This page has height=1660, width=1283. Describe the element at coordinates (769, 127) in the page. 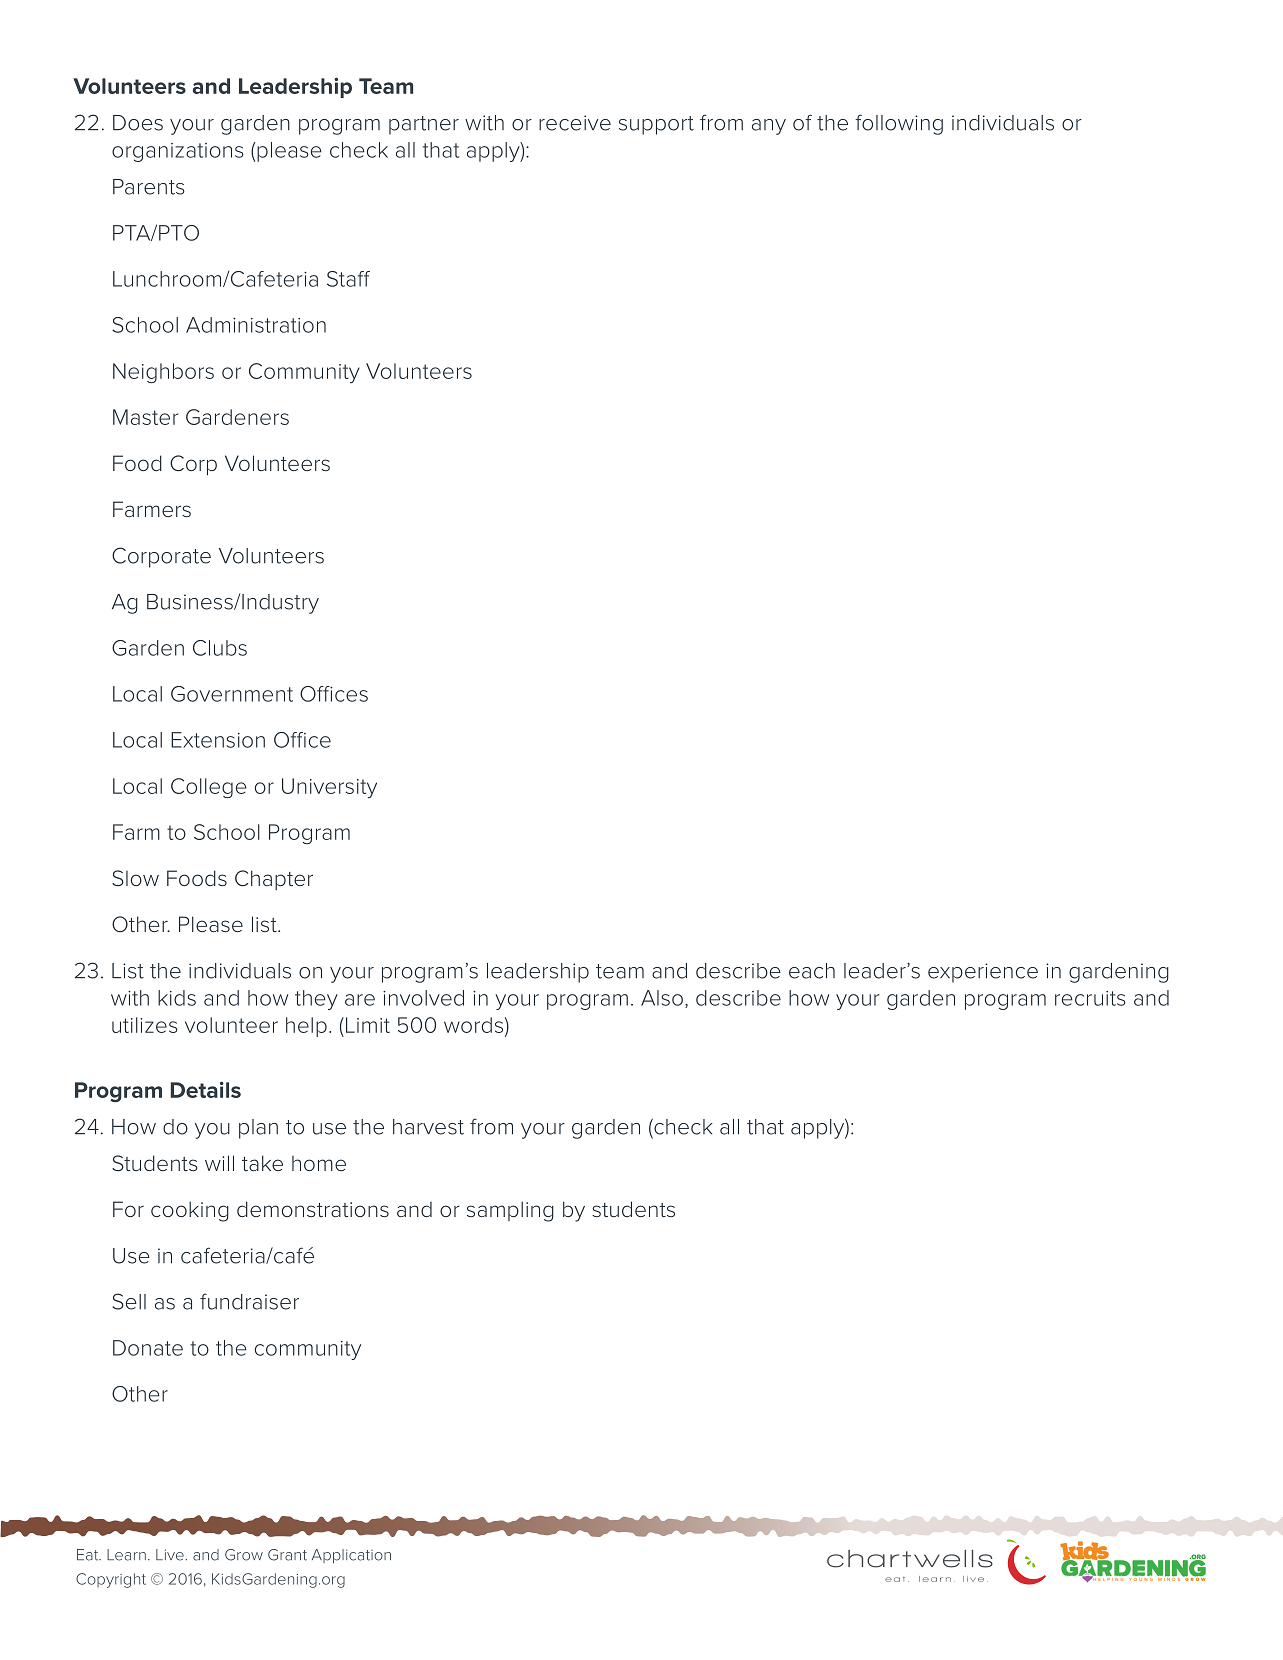

I see `any` at that location.
